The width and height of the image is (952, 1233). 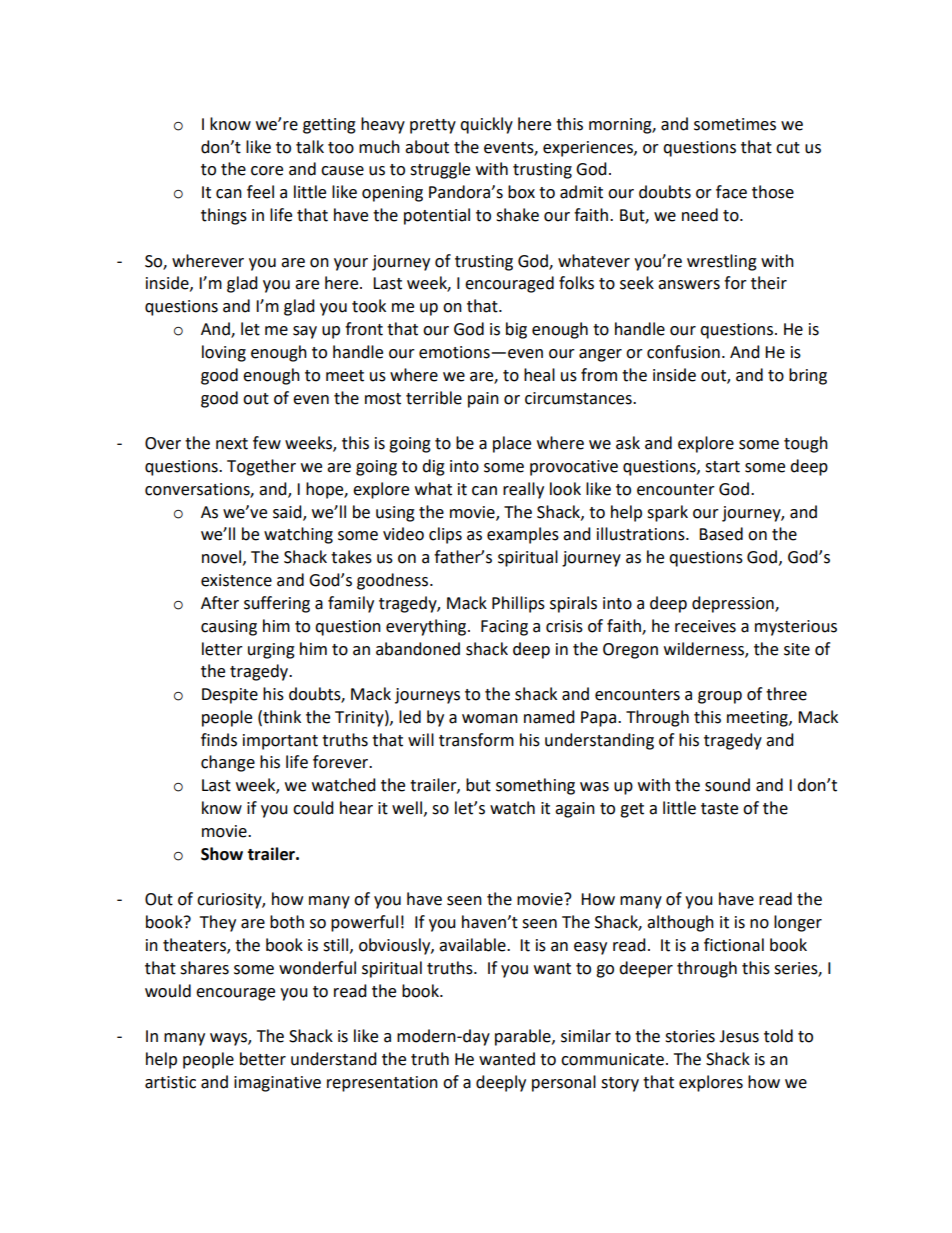 What do you see at coordinates (739, 1036) in the image?
I see `Jesus` at bounding box center [739, 1036].
